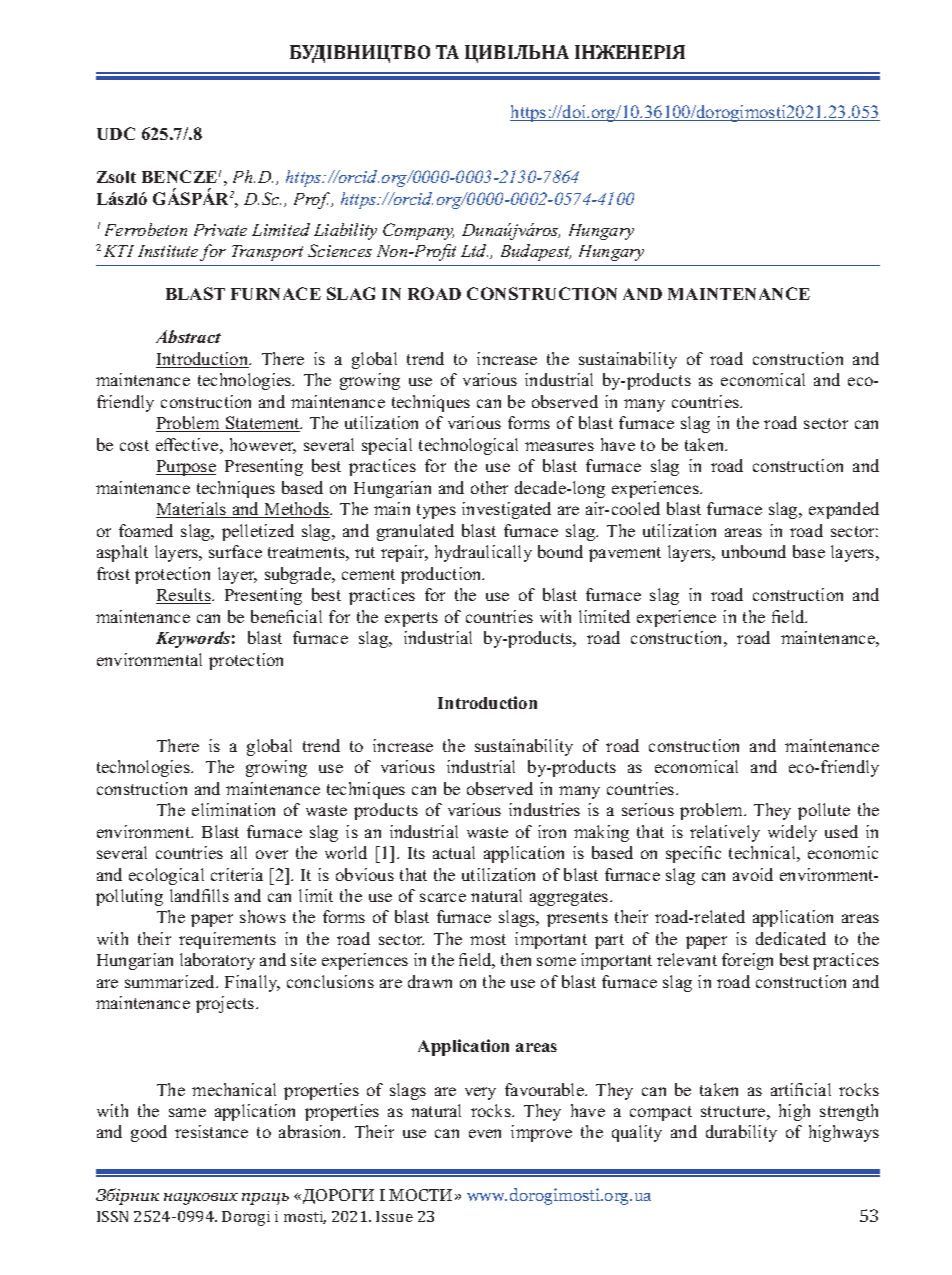 The image size is (952, 1275). What do you see at coordinates (184, 596) in the screenshot?
I see `Results` at bounding box center [184, 596].
